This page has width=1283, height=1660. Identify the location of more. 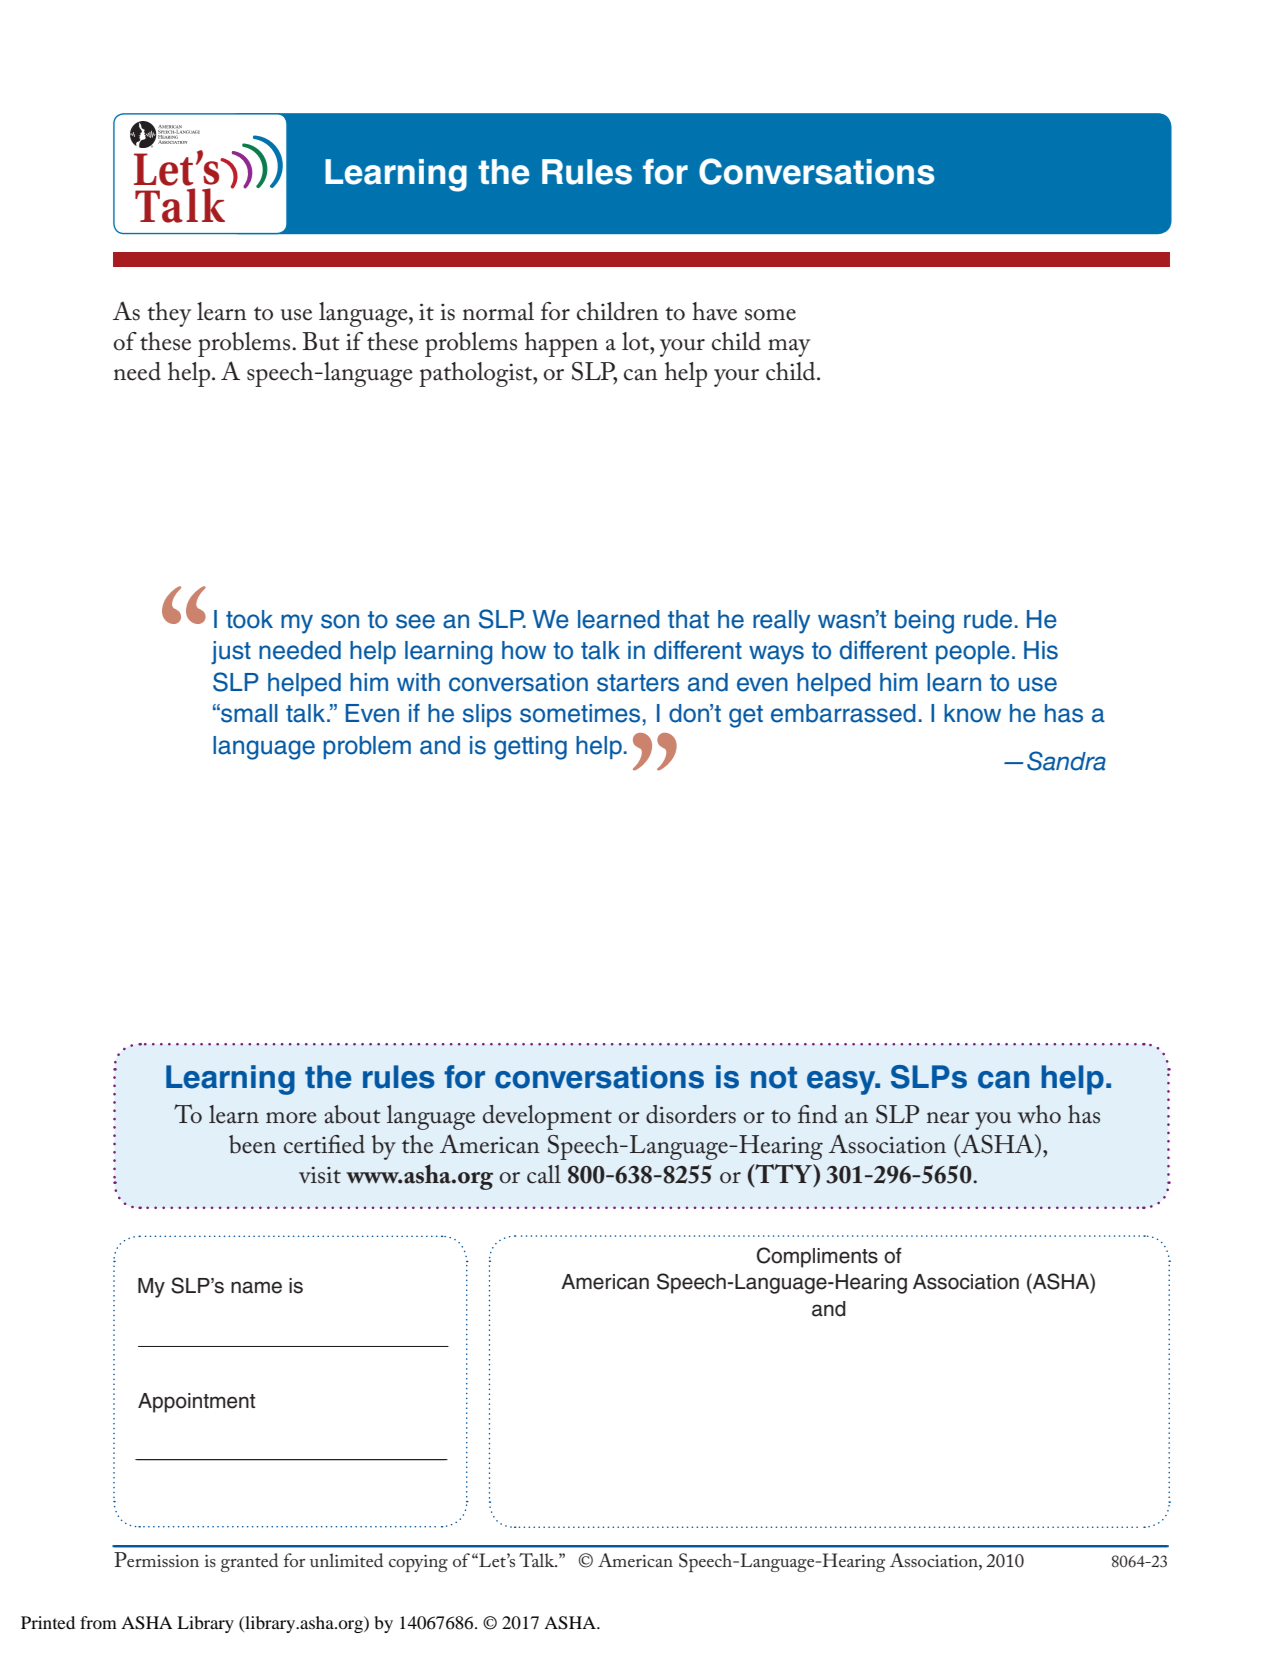
(291, 1118).
